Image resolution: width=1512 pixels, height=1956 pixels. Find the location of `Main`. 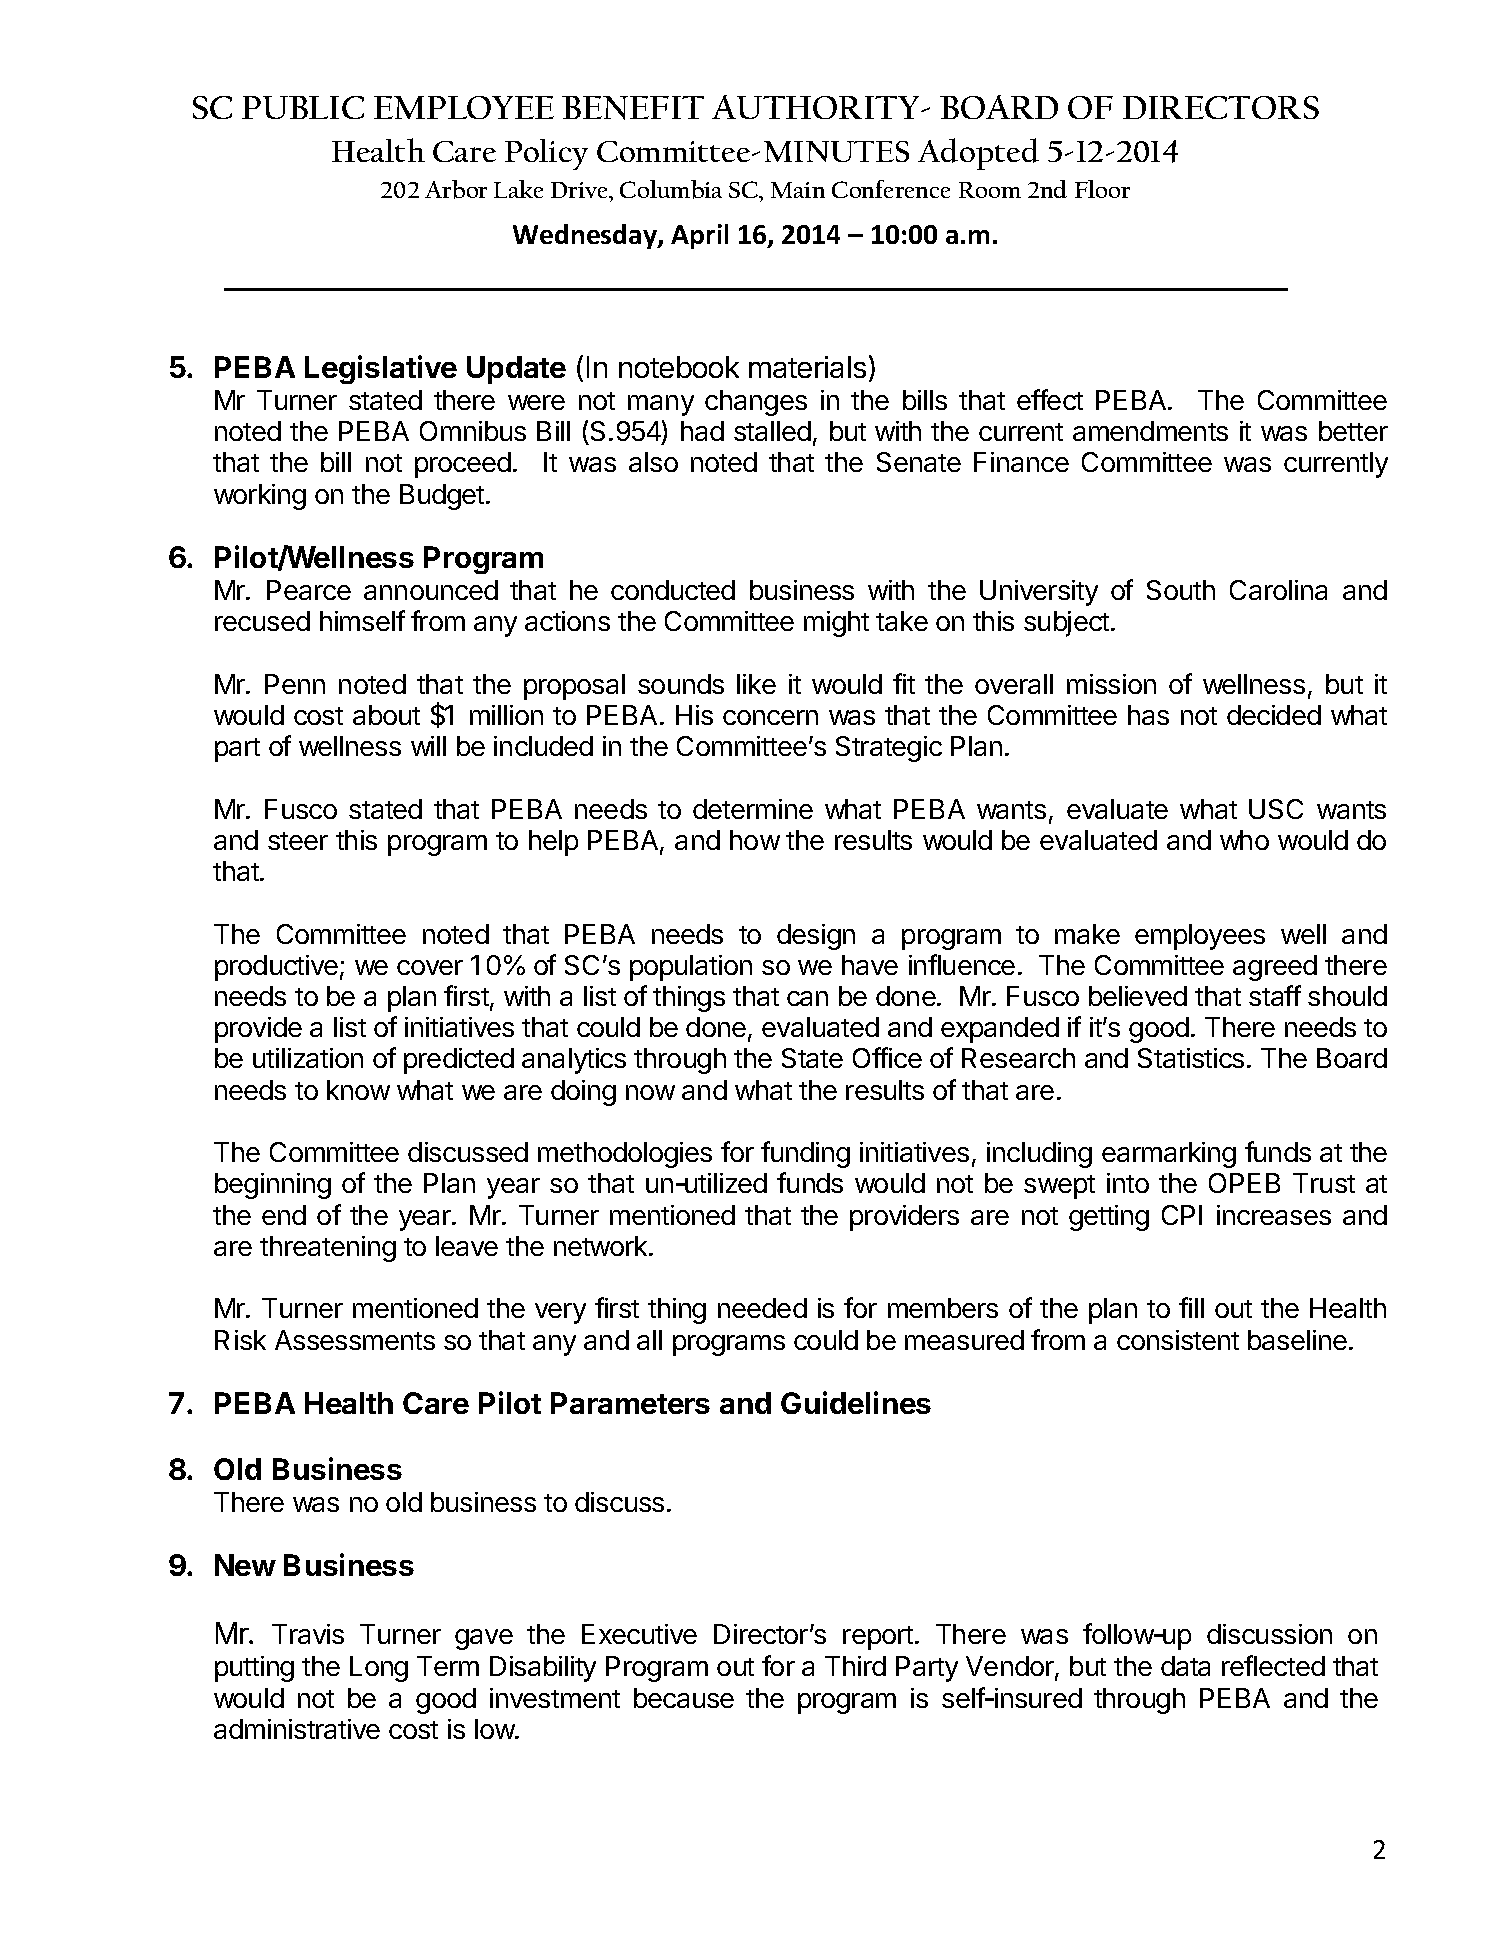

Main is located at coordinates (798, 190).
